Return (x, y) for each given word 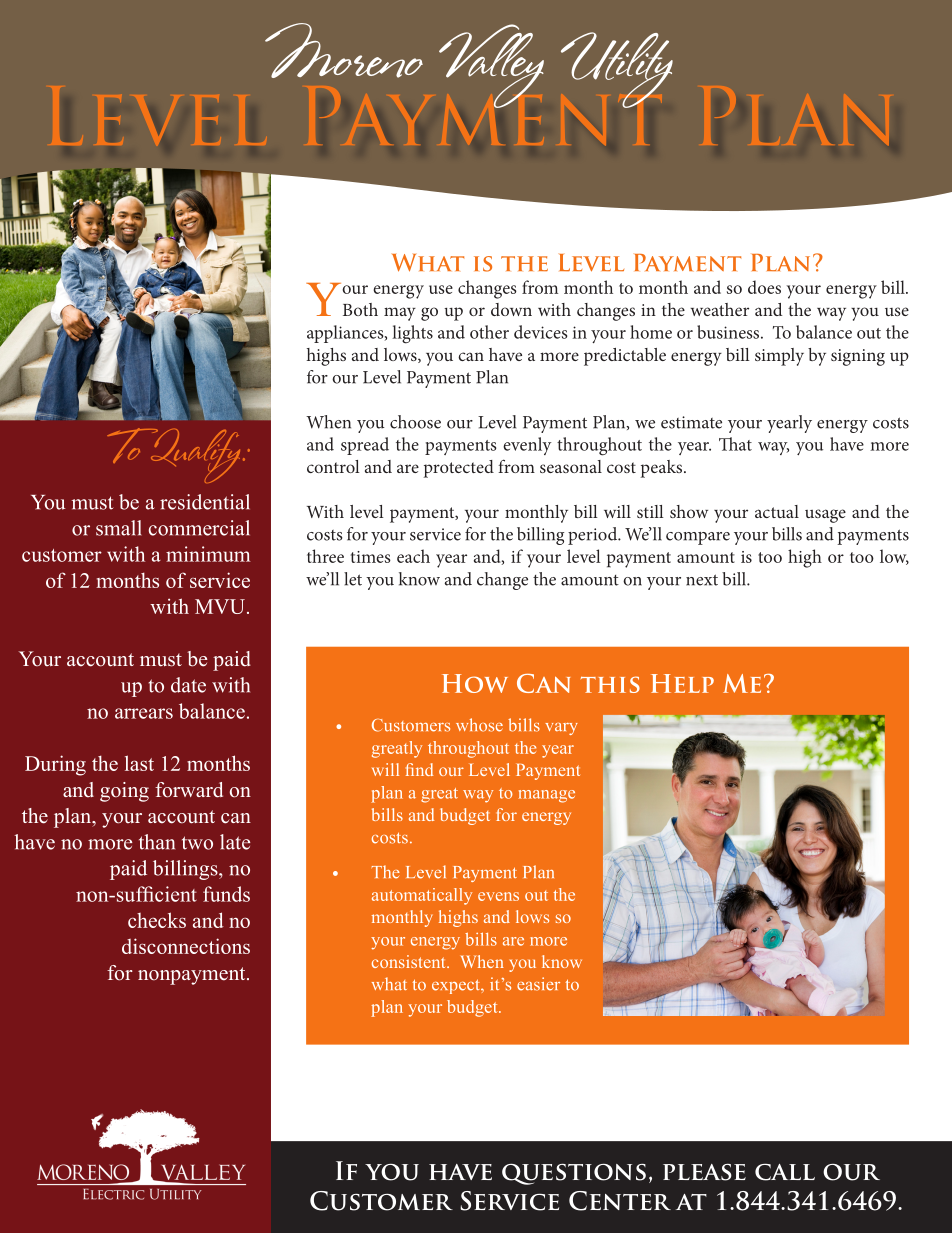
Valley (491, 66)
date (188, 685)
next (702, 580)
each (413, 556)
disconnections (186, 946)
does (764, 287)
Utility (617, 70)
